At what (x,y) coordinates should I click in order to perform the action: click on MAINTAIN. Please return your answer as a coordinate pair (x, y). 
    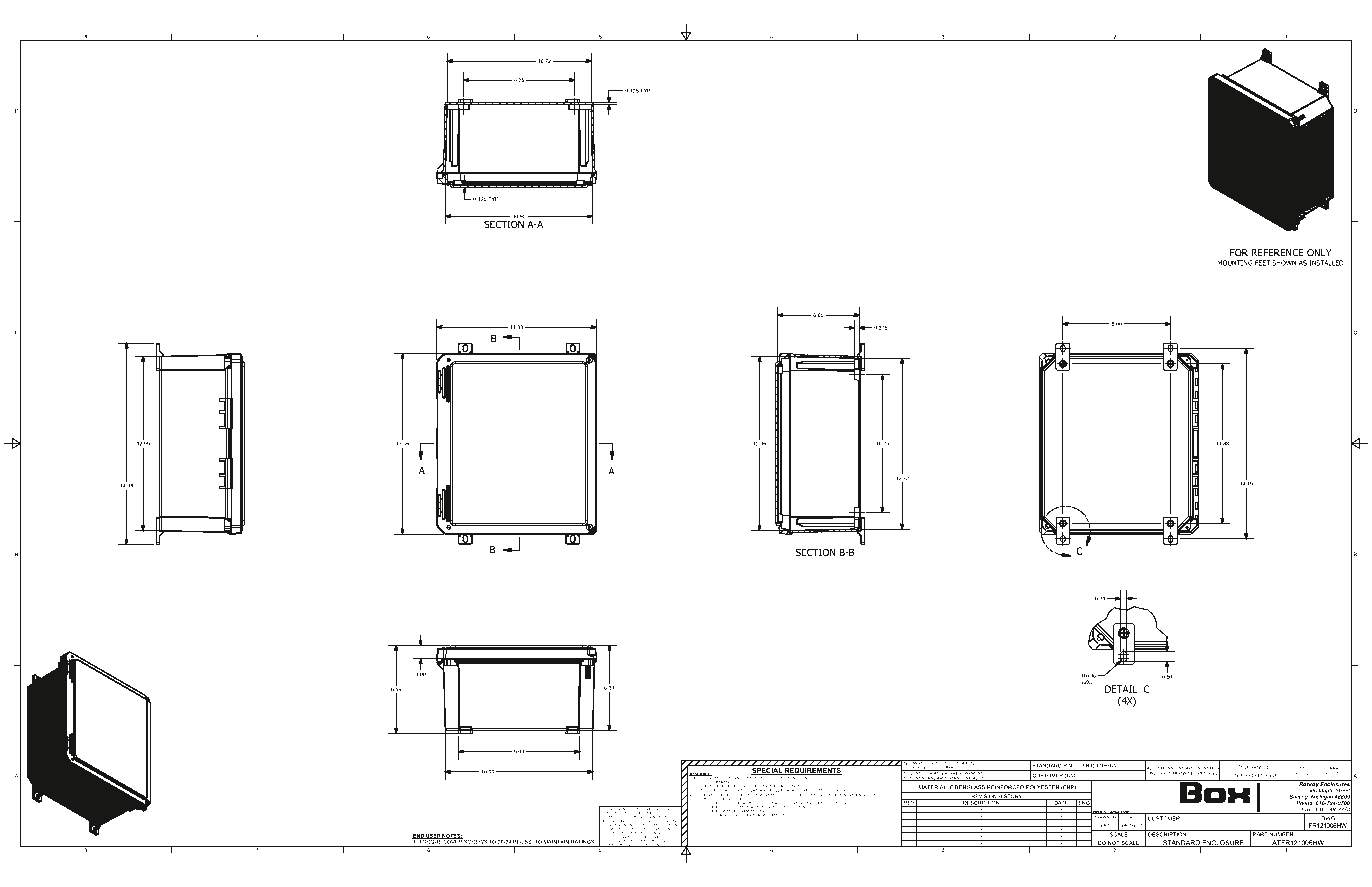
    Looking at the image, I should click on (556, 842).
